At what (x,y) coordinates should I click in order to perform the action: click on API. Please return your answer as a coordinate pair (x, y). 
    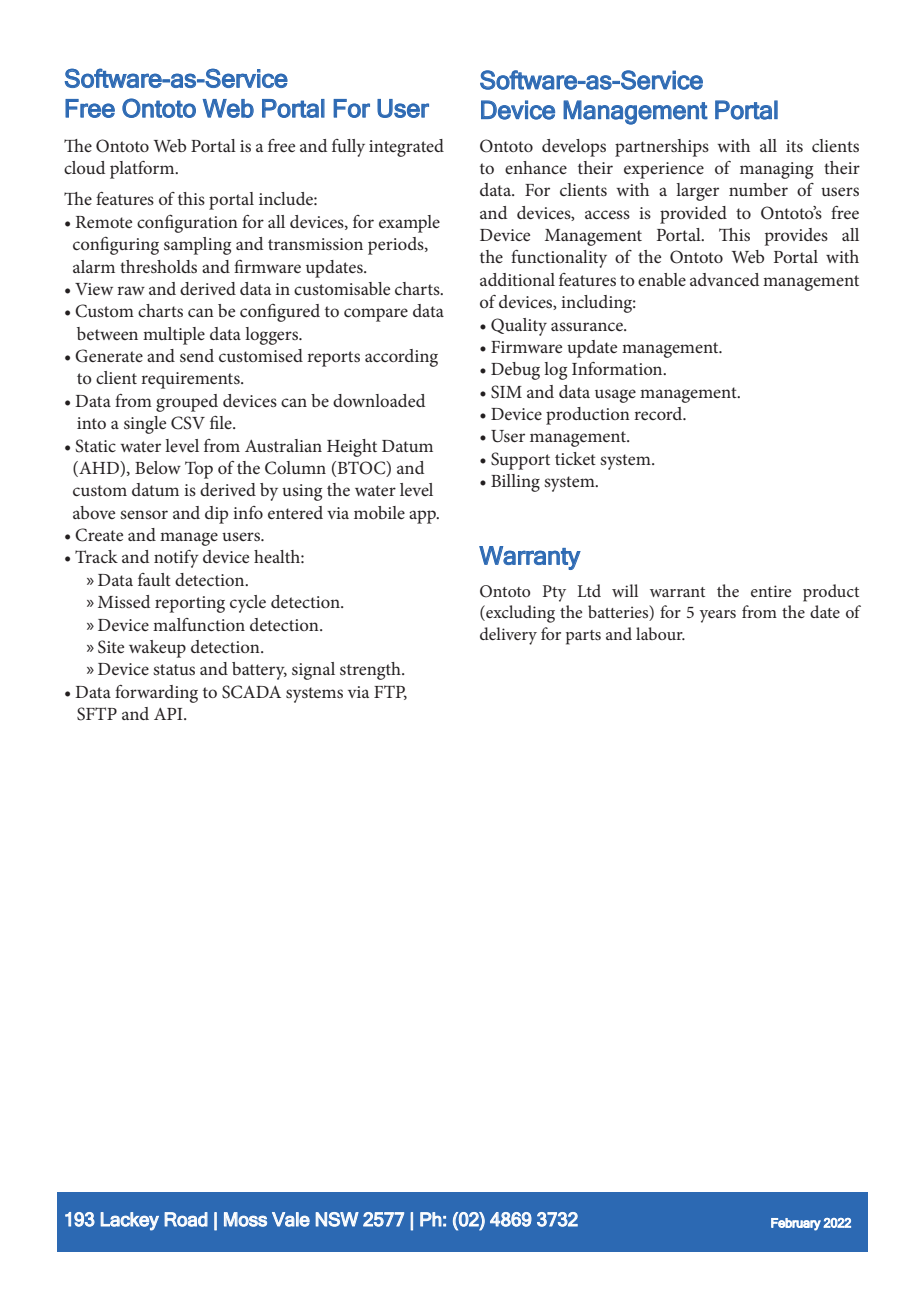
    Looking at the image, I should click on (169, 714).
